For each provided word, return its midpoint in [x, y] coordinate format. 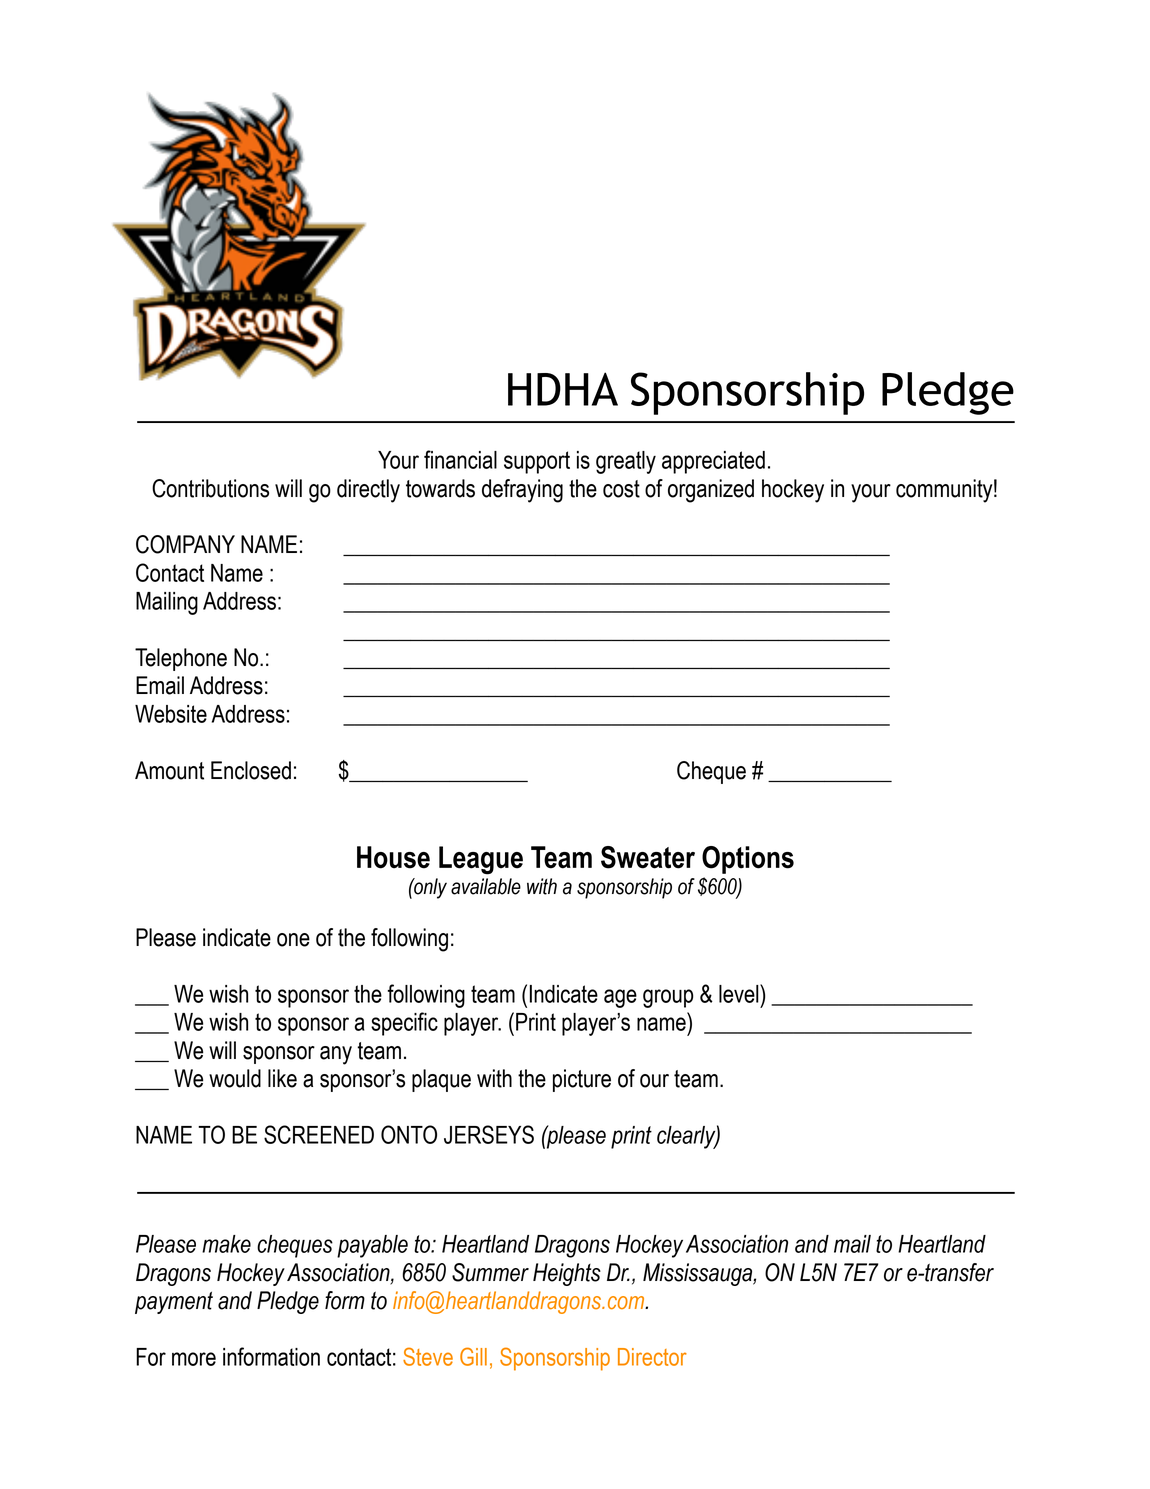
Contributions [210, 488]
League [481, 860]
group [668, 998]
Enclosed [251, 770]
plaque [441, 1080]
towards [440, 488]
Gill [473, 1356]
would [235, 1078]
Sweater [648, 857]
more [194, 1359]
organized [711, 491]
